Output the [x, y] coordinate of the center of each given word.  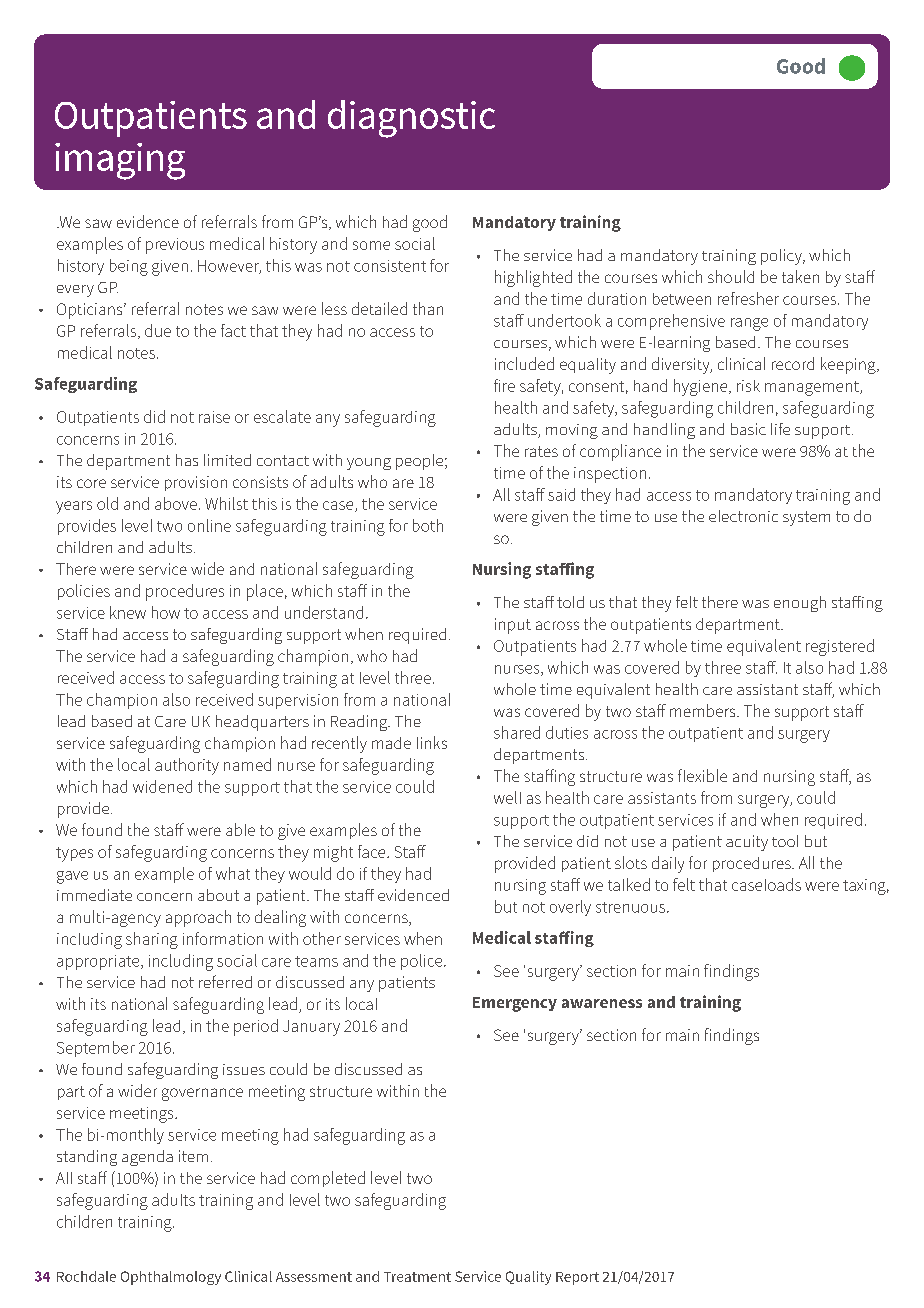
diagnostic [411, 119]
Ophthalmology [171, 1278]
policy [782, 257]
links [432, 742]
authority [187, 766]
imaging [120, 161]
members [704, 710]
